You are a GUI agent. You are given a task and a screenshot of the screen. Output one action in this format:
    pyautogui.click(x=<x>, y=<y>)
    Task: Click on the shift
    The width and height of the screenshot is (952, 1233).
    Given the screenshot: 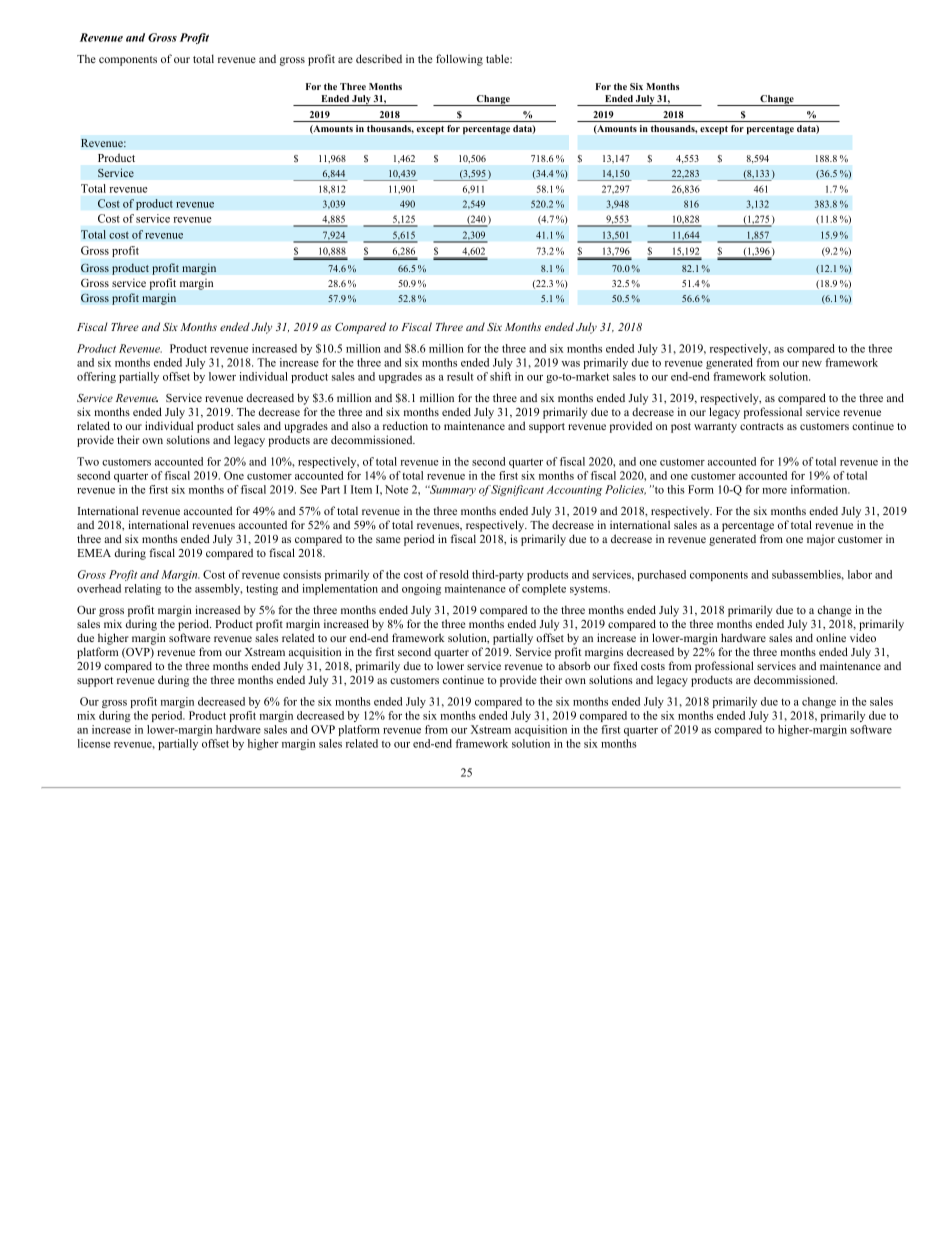 What is the action you would take?
    pyautogui.click(x=500, y=376)
